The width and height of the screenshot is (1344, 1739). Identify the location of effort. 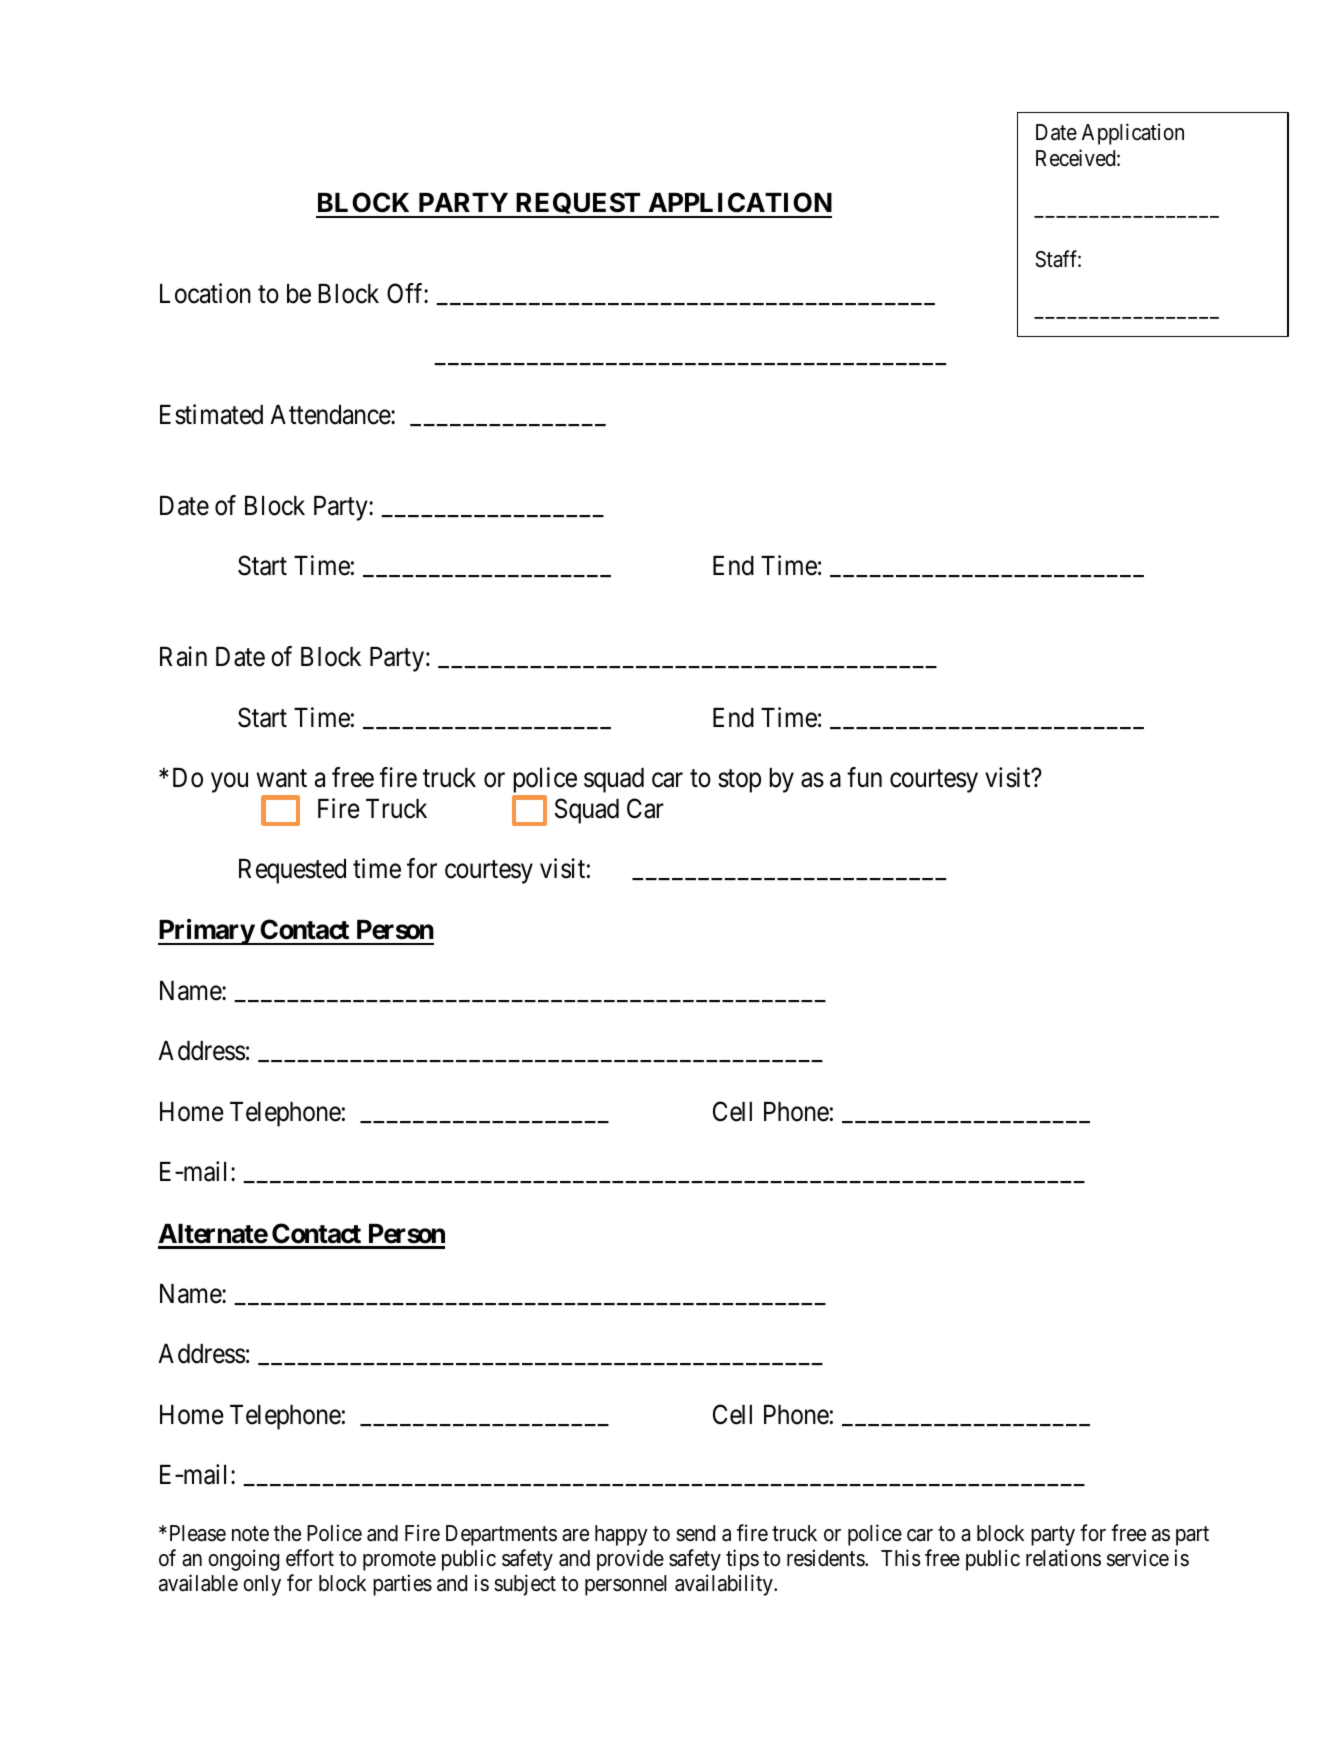
(310, 1558).
